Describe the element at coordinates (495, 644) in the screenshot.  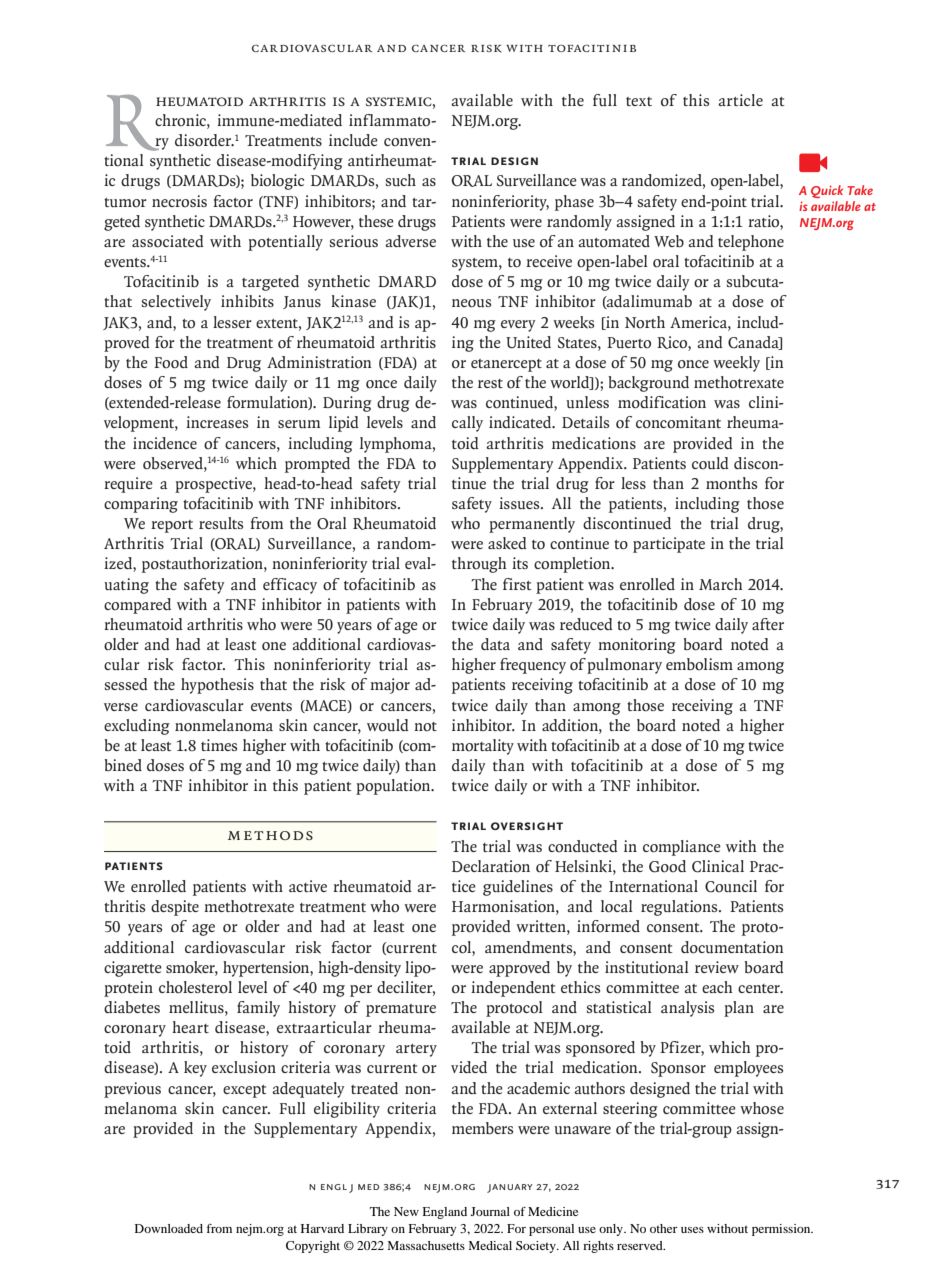
I see `data` at that location.
